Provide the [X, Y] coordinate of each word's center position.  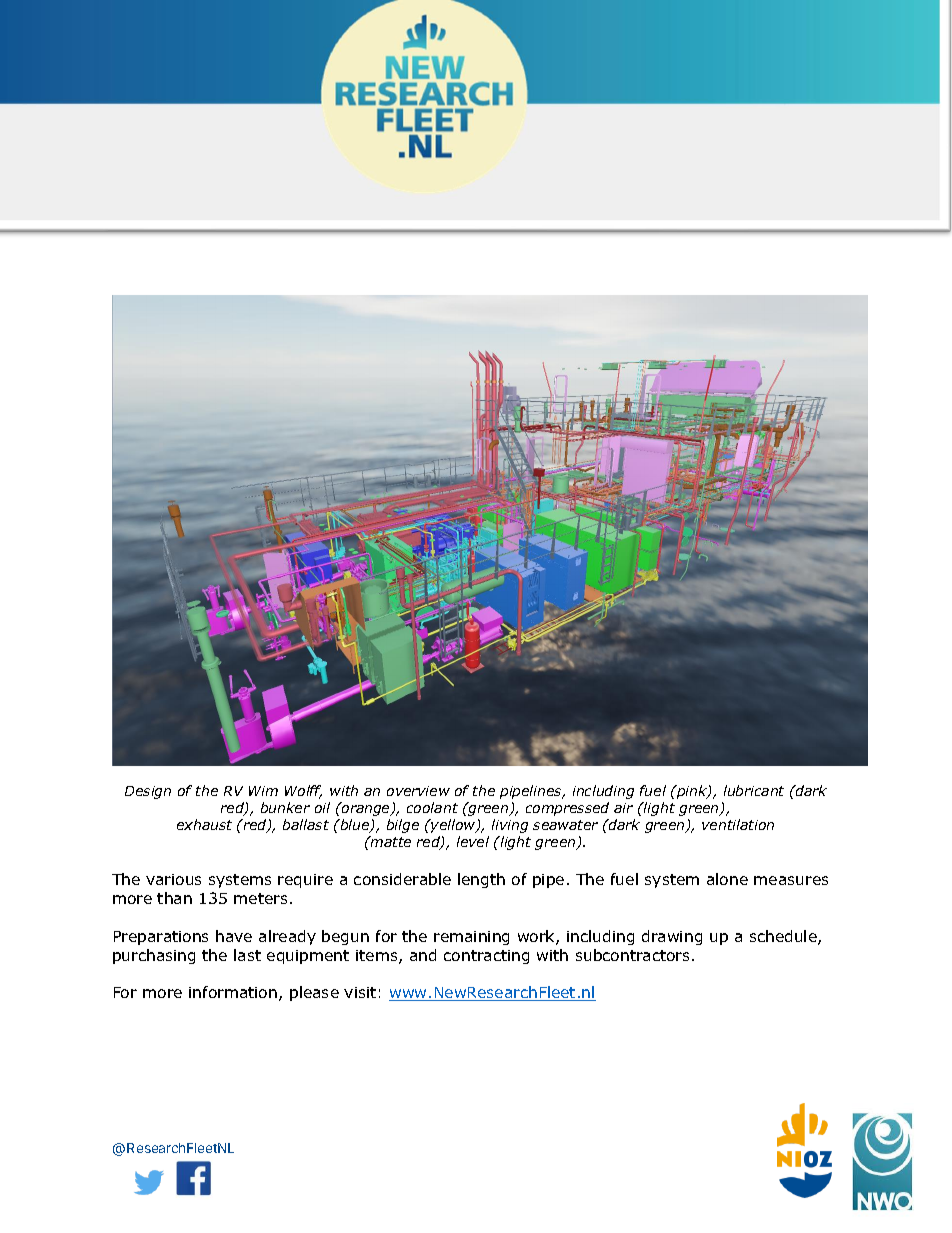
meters [260, 898]
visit [360, 992]
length [481, 880]
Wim [263, 791]
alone [727, 879]
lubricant [754, 790]
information [233, 992]
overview [418, 791]
